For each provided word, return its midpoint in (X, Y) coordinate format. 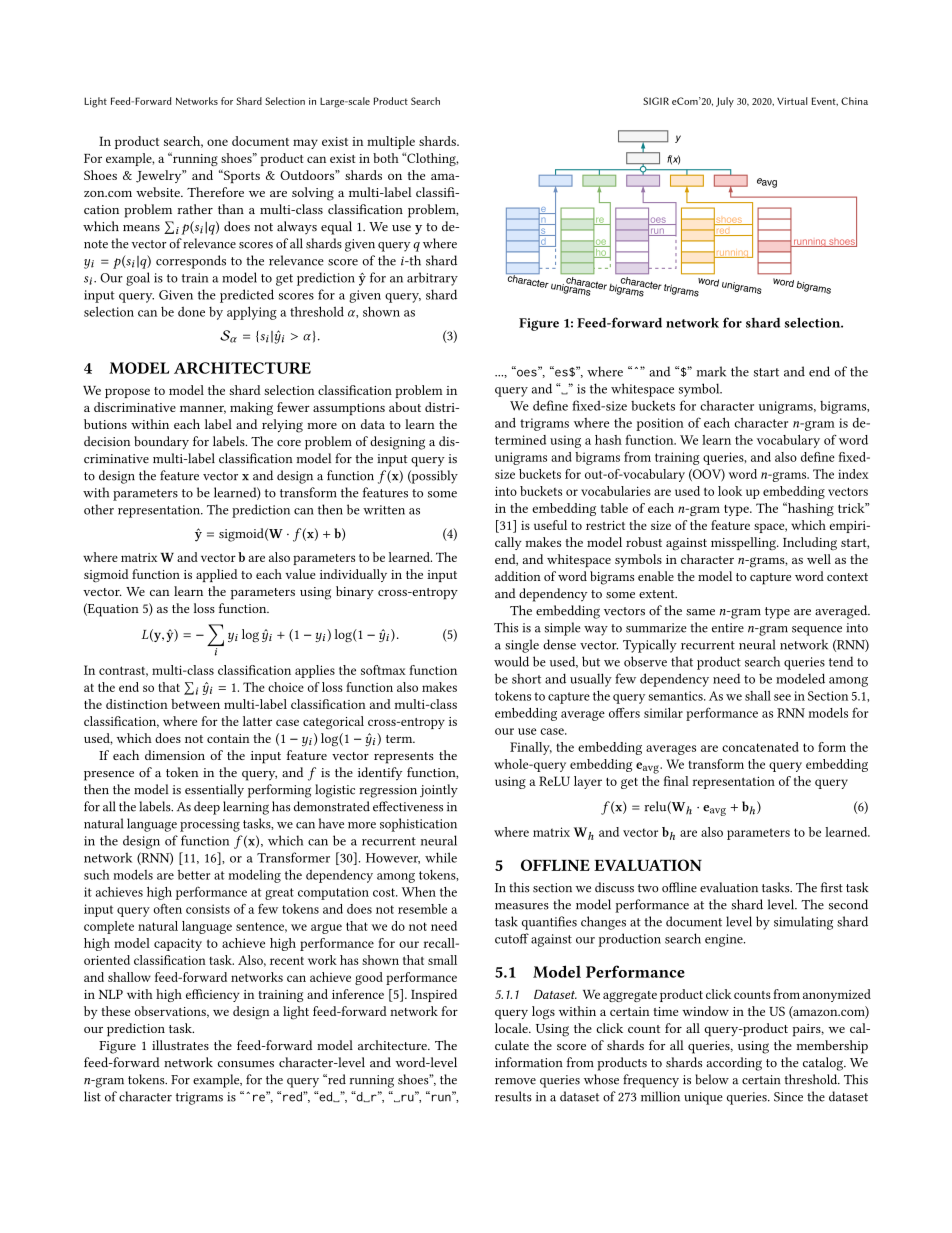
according (734, 1064)
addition (518, 576)
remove (515, 1081)
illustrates (180, 1045)
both (386, 158)
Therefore (215, 192)
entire (728, 628)
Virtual (792, 101)
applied (217, 575)
